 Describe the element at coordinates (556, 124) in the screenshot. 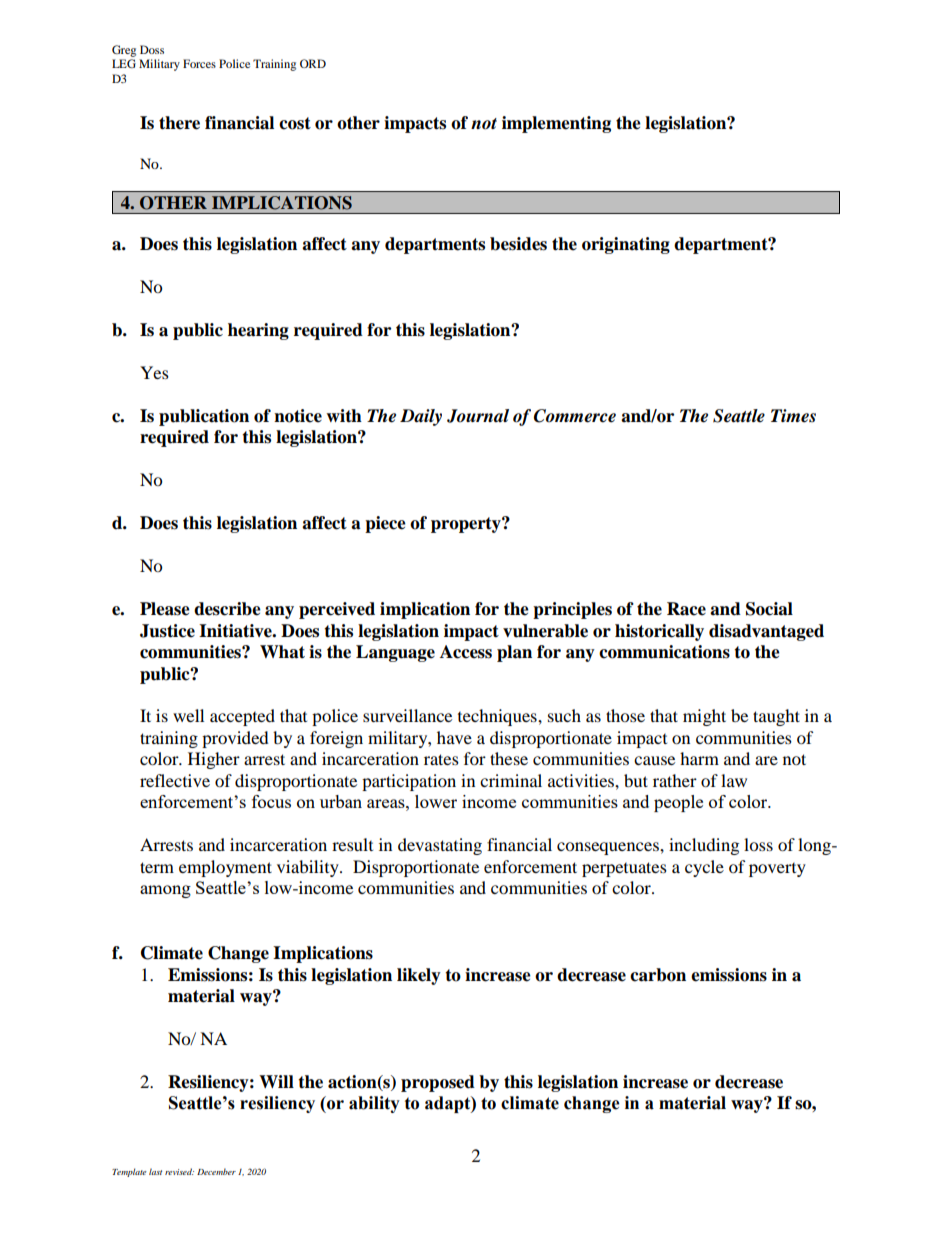

I see `implementing` at that location.
